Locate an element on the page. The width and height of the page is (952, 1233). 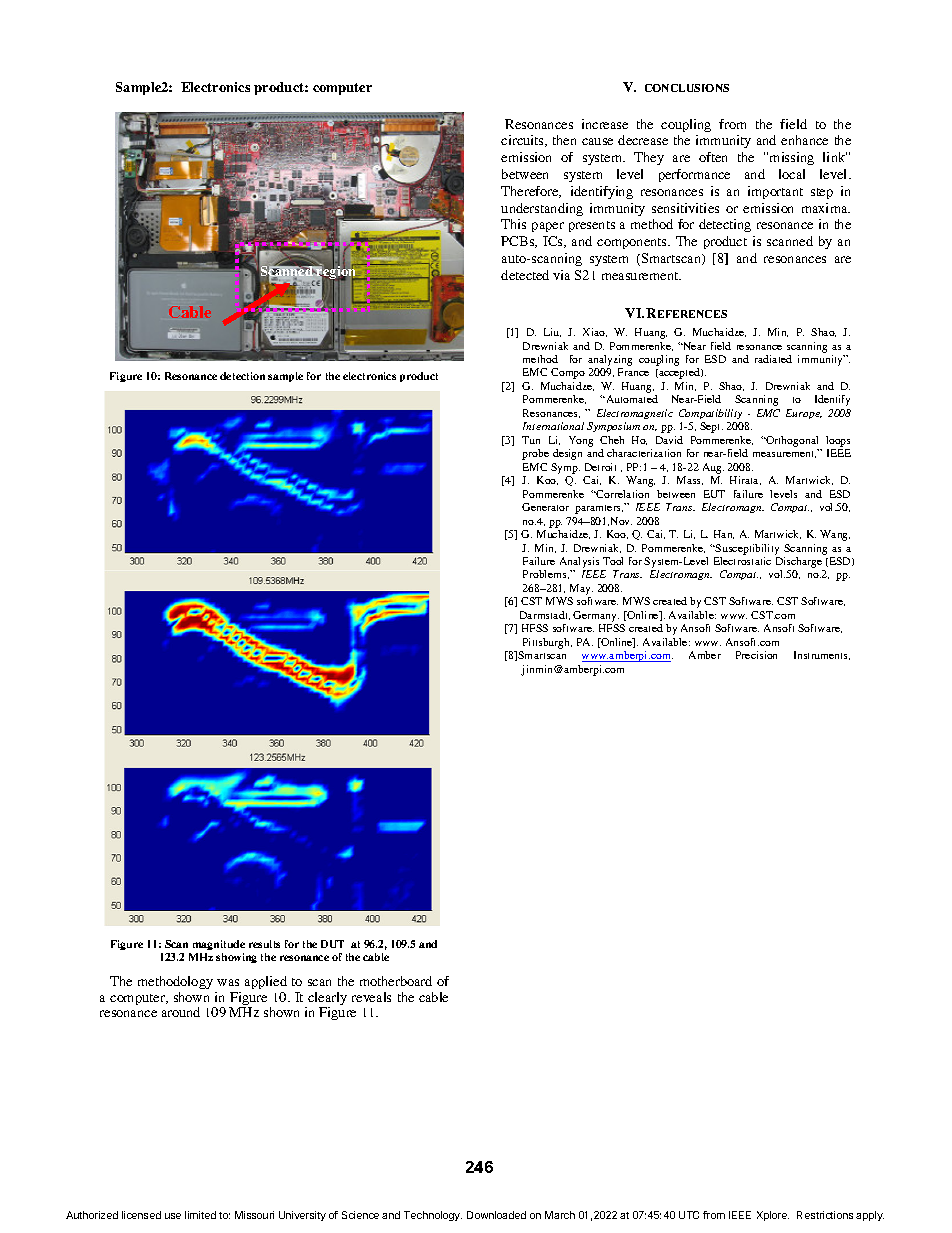
radiated is located at coordinates (773, 359).
